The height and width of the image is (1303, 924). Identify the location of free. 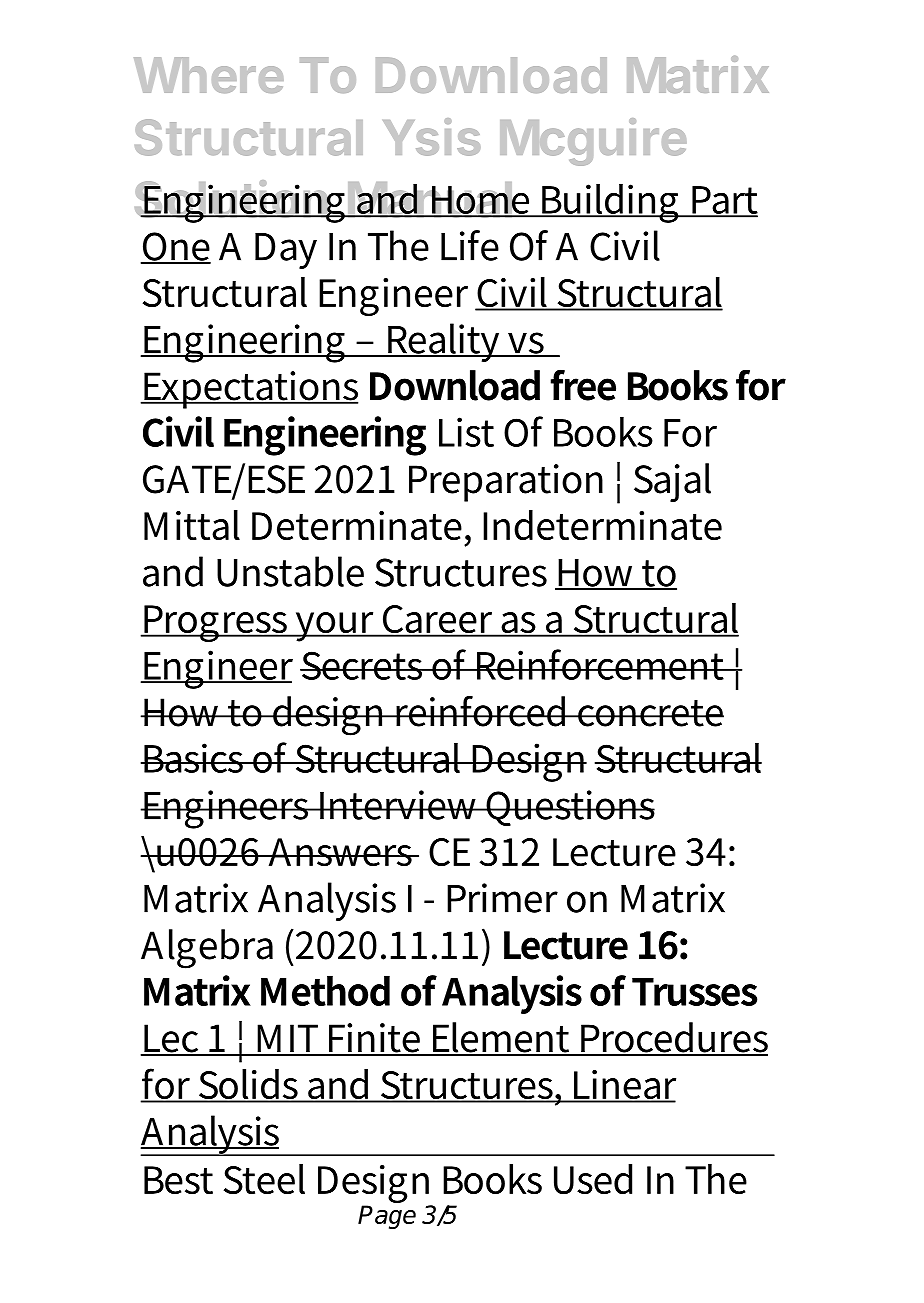
(583, 385).
